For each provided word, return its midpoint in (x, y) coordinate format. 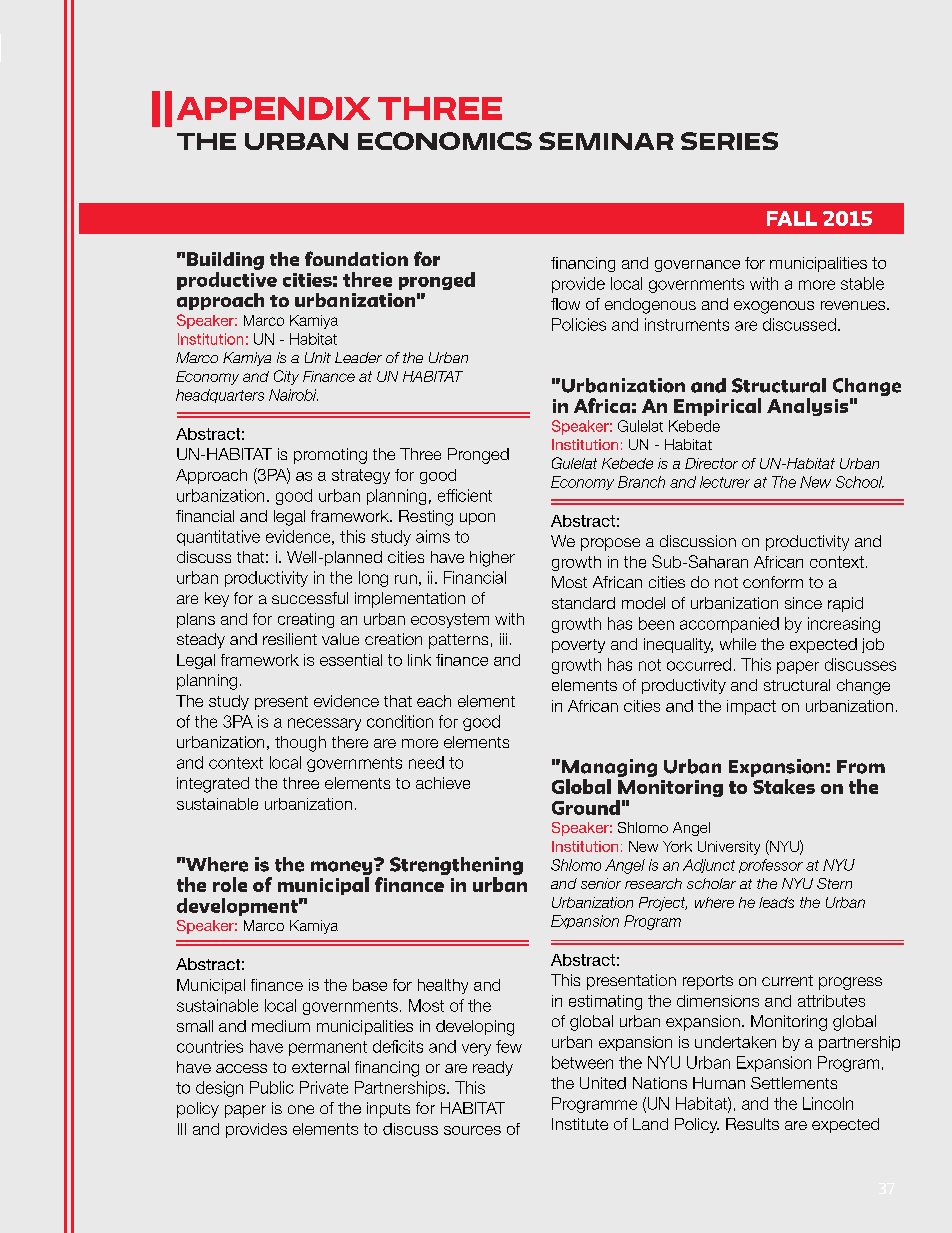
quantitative (218, 538)
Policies (579, 324)
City (286, 377)
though (300, 744)
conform (773, 582)
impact (751, 707)
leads (776, 902)
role (230, 884)
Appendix (273, 108)
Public (272, 1087)
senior (601, 883)
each (434, 701)
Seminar (606, 141)
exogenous (774, 307)
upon (477, 519)
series (729, 141)
